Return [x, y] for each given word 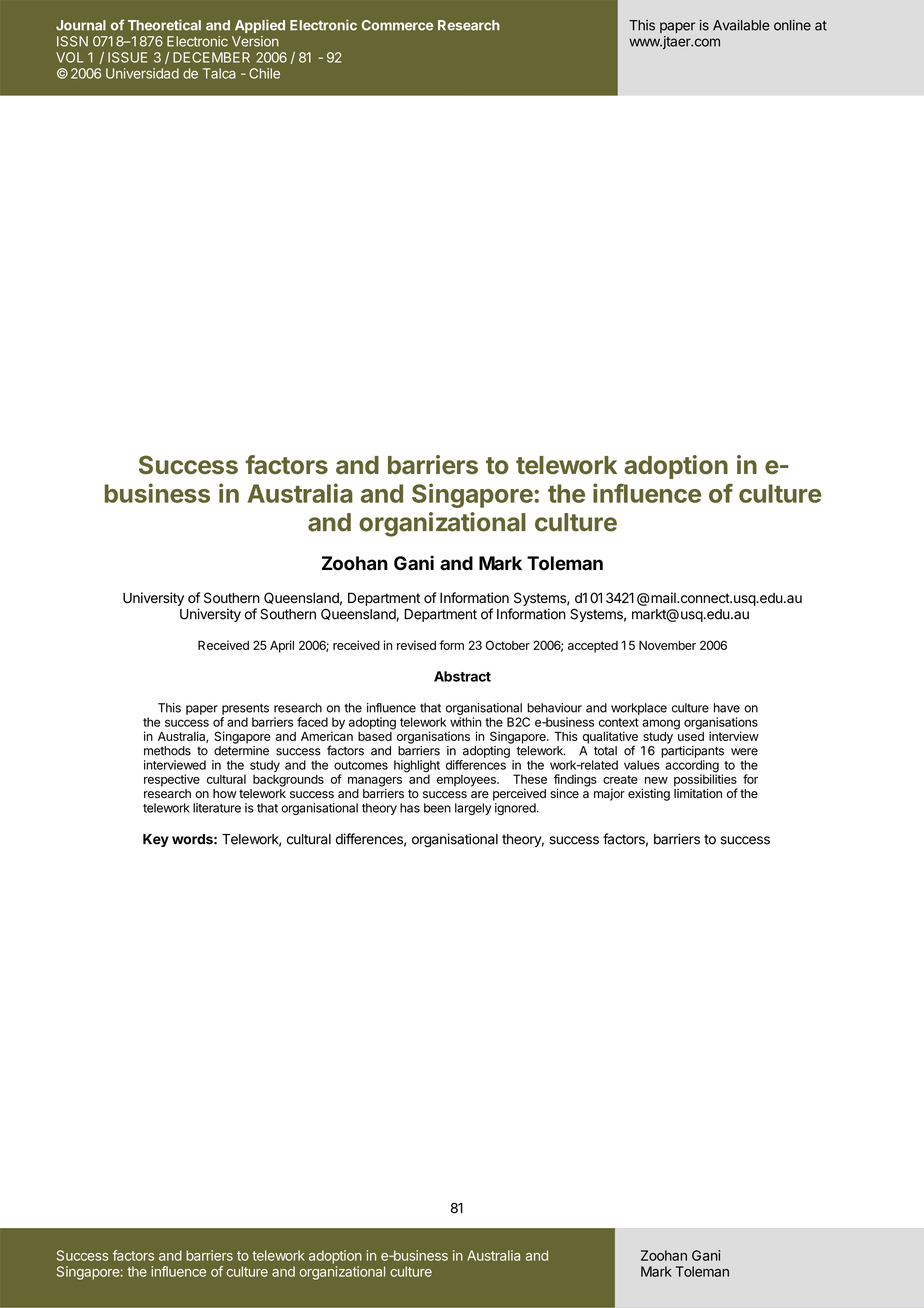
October [508, 645]
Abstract [462, 676]
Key [156, 840]
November [667, 645]
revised [416, 645]
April [282, 646]
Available [741, 25]
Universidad [142, 73]
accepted [593, 647]
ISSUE [127, 57]
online [792, 25]
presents [245, 709]
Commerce [397, 25]
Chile [264, 73]
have [727, 708]
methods [167, 751]
